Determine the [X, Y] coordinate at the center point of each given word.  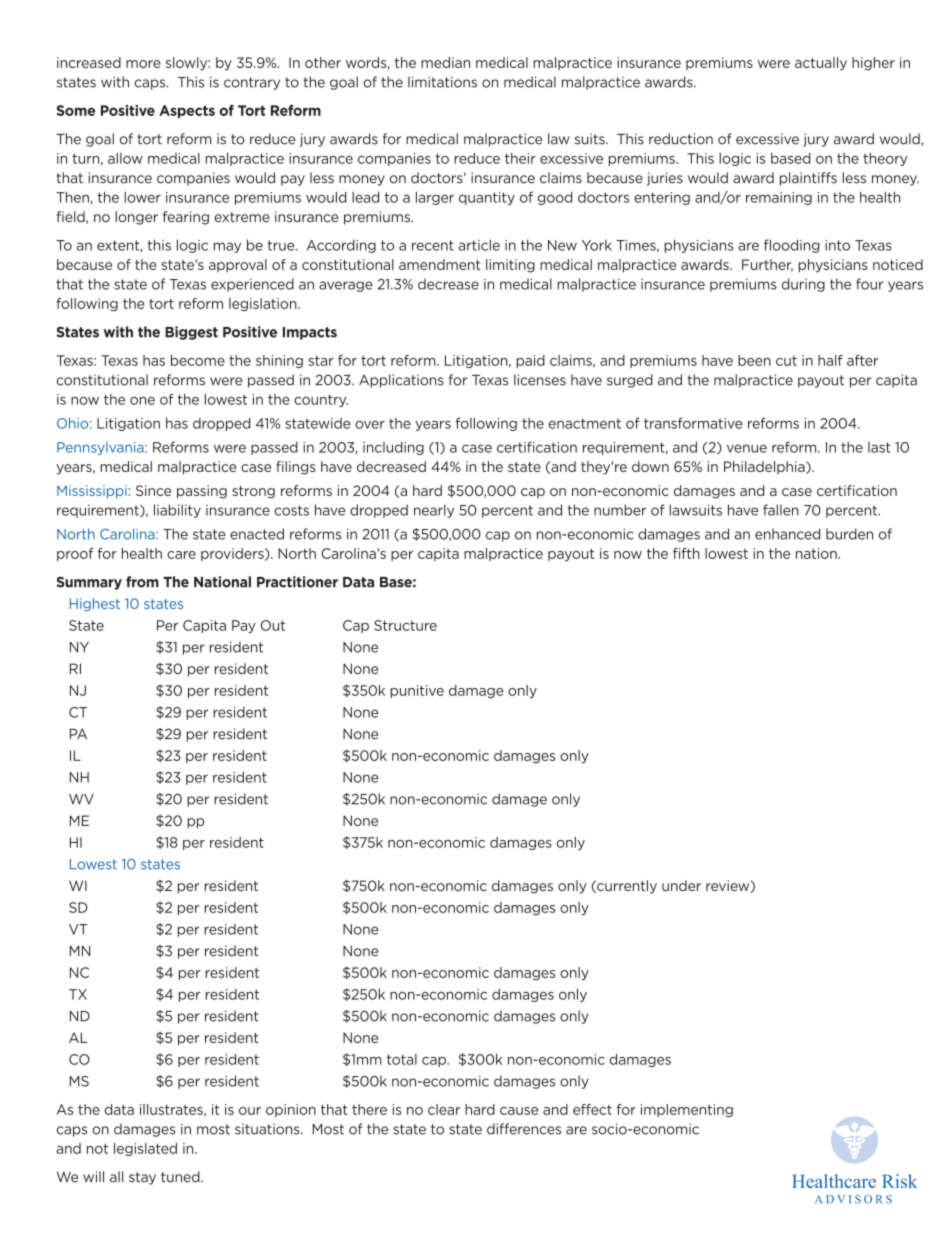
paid [530, 361]
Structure [405, 625]
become [198, 360]
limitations [442, 82]
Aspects [187, 111]
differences [524, 1129]
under [681, 885]
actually [821, 64]
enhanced [787, 534]
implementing [687, 1110]
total [402, 1059]
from [142, 582]
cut [786, 361]
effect [592, 1109]
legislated [145, 1149]
